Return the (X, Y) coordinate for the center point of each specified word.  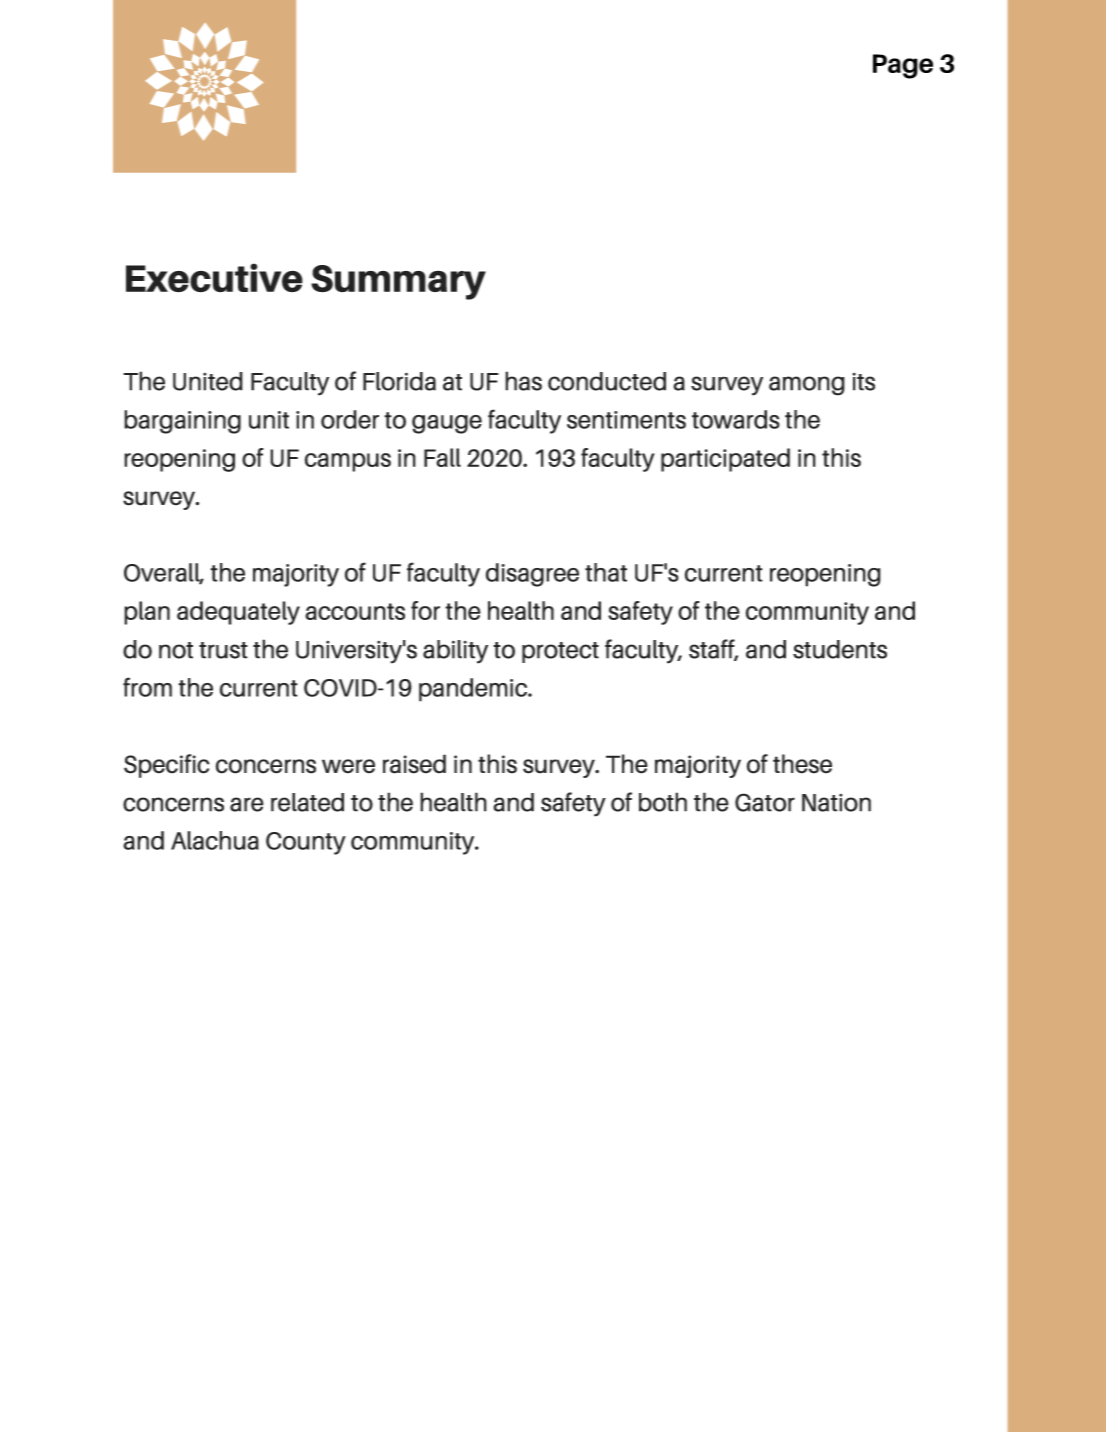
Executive (214, 278)
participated (725, 460)
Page (903, 66)
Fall (442, 457)
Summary (398, 282)
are (247, 804)
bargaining (182, 422)
